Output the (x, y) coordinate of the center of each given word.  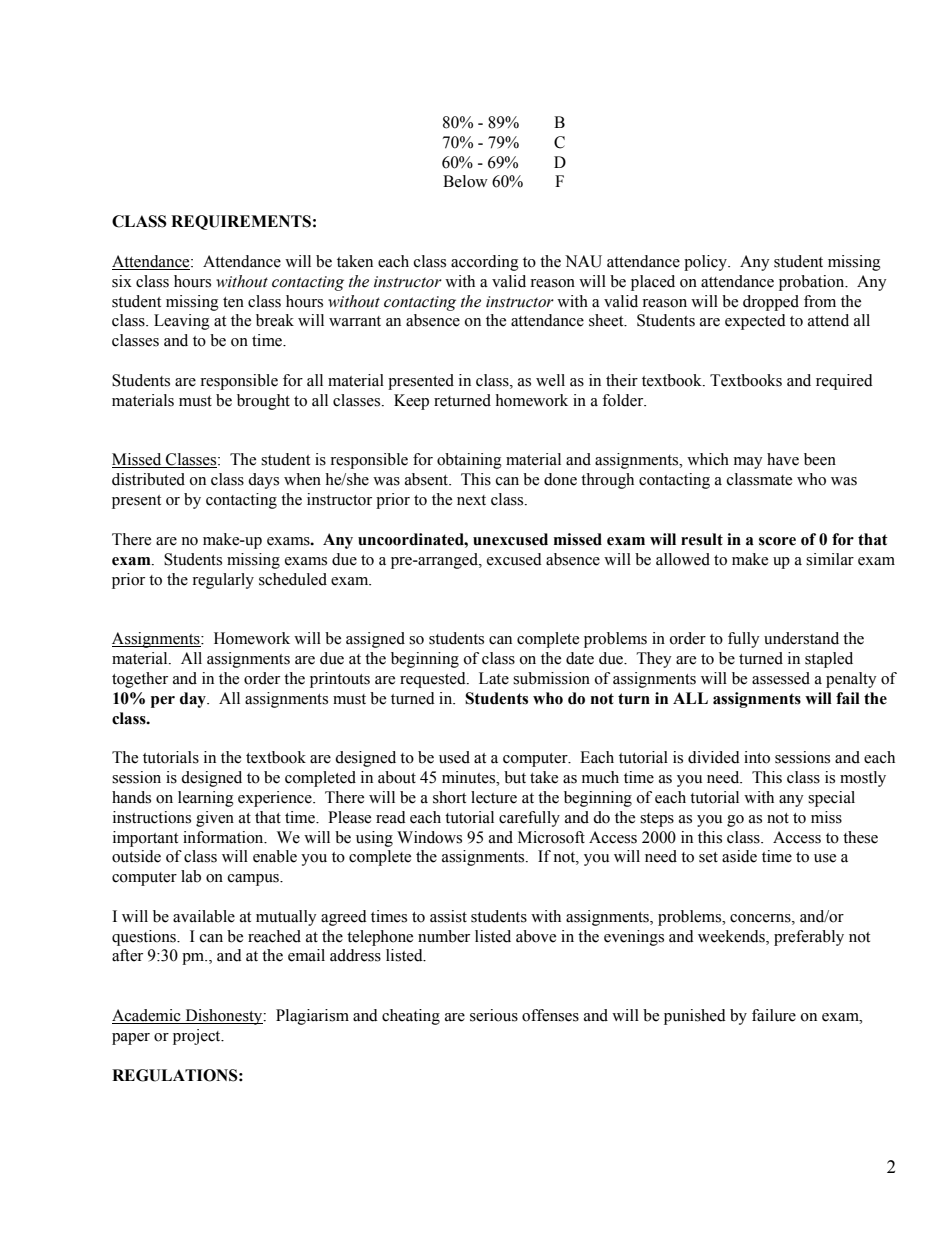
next (471, 500)
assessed (781, 678)
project (198, 1037)
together (140, 680)
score (777, 541)
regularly (223, 581)
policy (706, 263)
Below (465, 181)
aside (739, 856)
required (844, 382)
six (122, 281)
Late (494, 678)
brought (263, 402)
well (550, 380)
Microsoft (551, 837)
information (224, 837)
